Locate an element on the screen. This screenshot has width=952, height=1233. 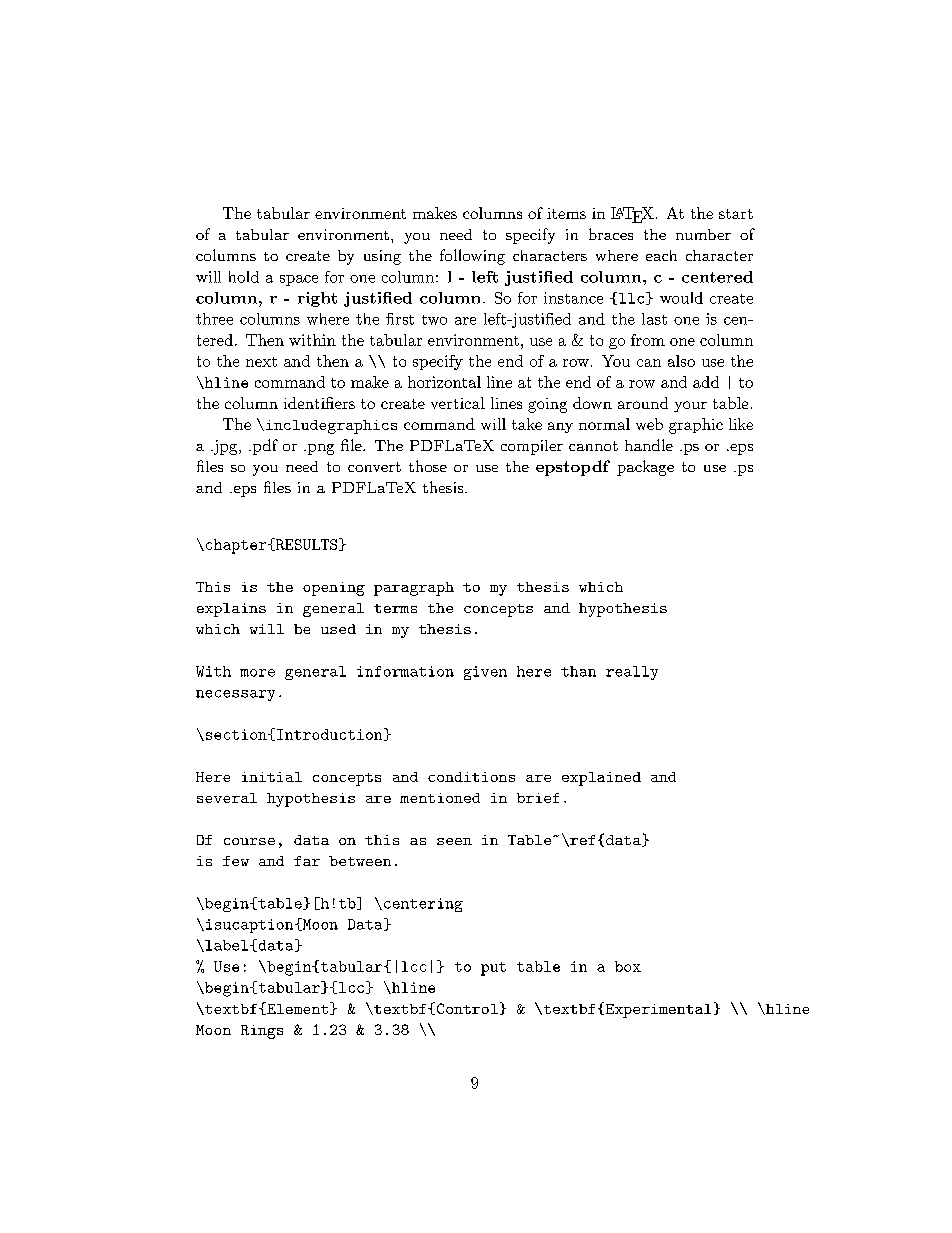
conditions is located at coordinates (471, 777).
